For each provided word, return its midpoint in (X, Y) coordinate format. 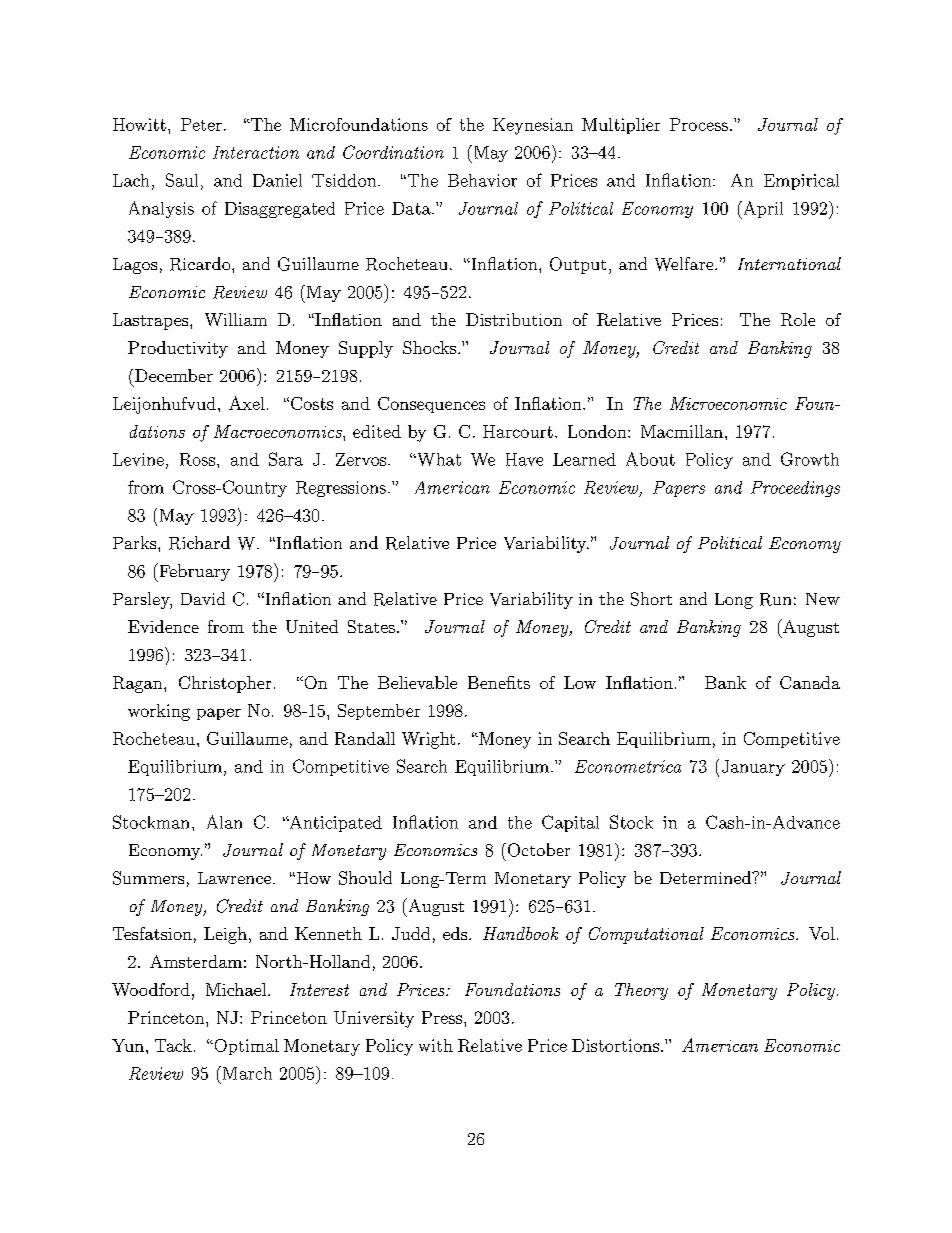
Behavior (482, 180)
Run (775, 599)
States (371, 626)
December (174, 375)
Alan (224, 822)
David (203, 598)
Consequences (431, 405)
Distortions (615, 1045)
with (436, 1045)
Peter (201, 124)
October (537, 850)
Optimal (245, 1047)
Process (699, 124)
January (753, 768)
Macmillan (682, 431)
